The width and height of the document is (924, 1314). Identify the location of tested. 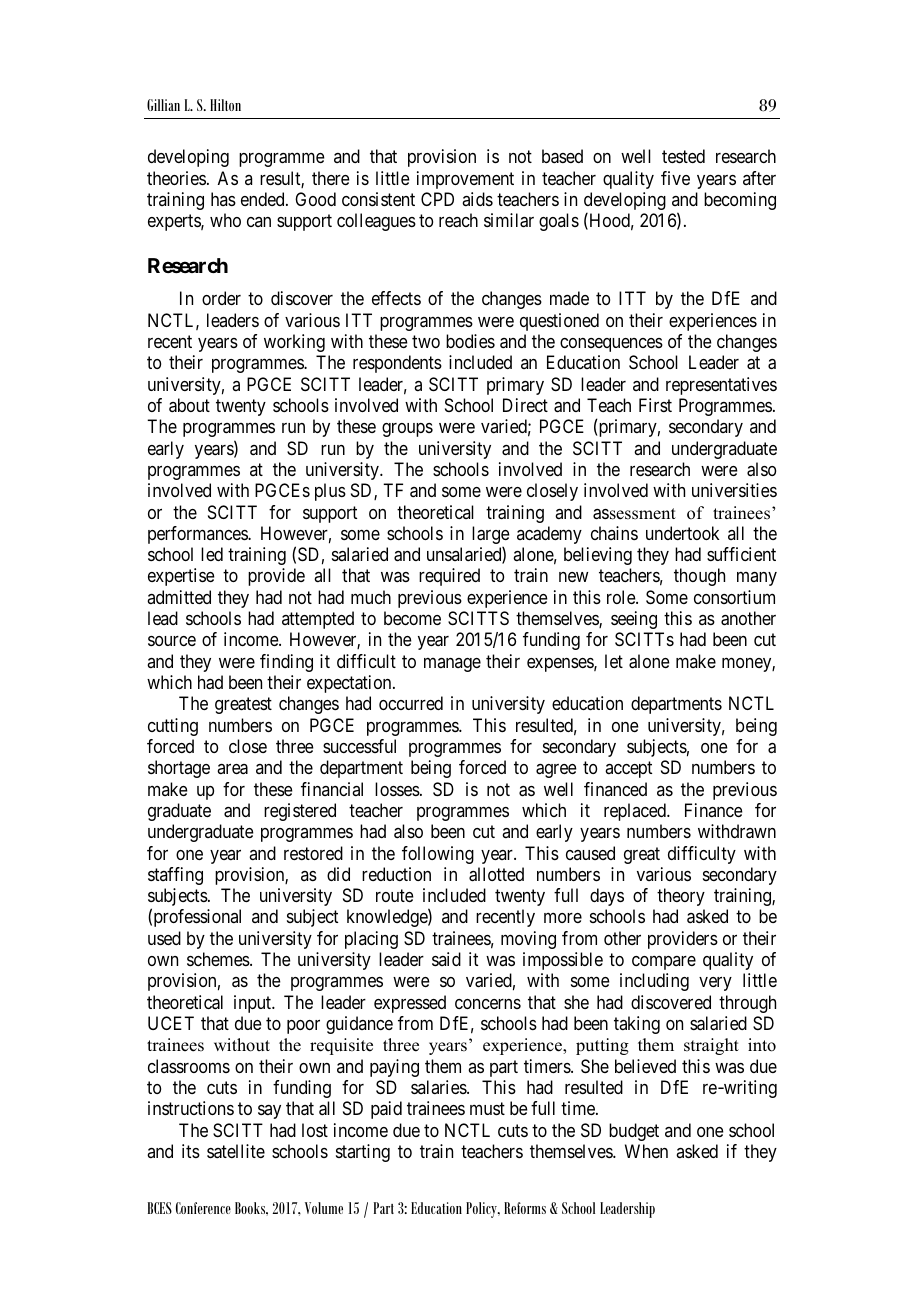
(683, 156).
